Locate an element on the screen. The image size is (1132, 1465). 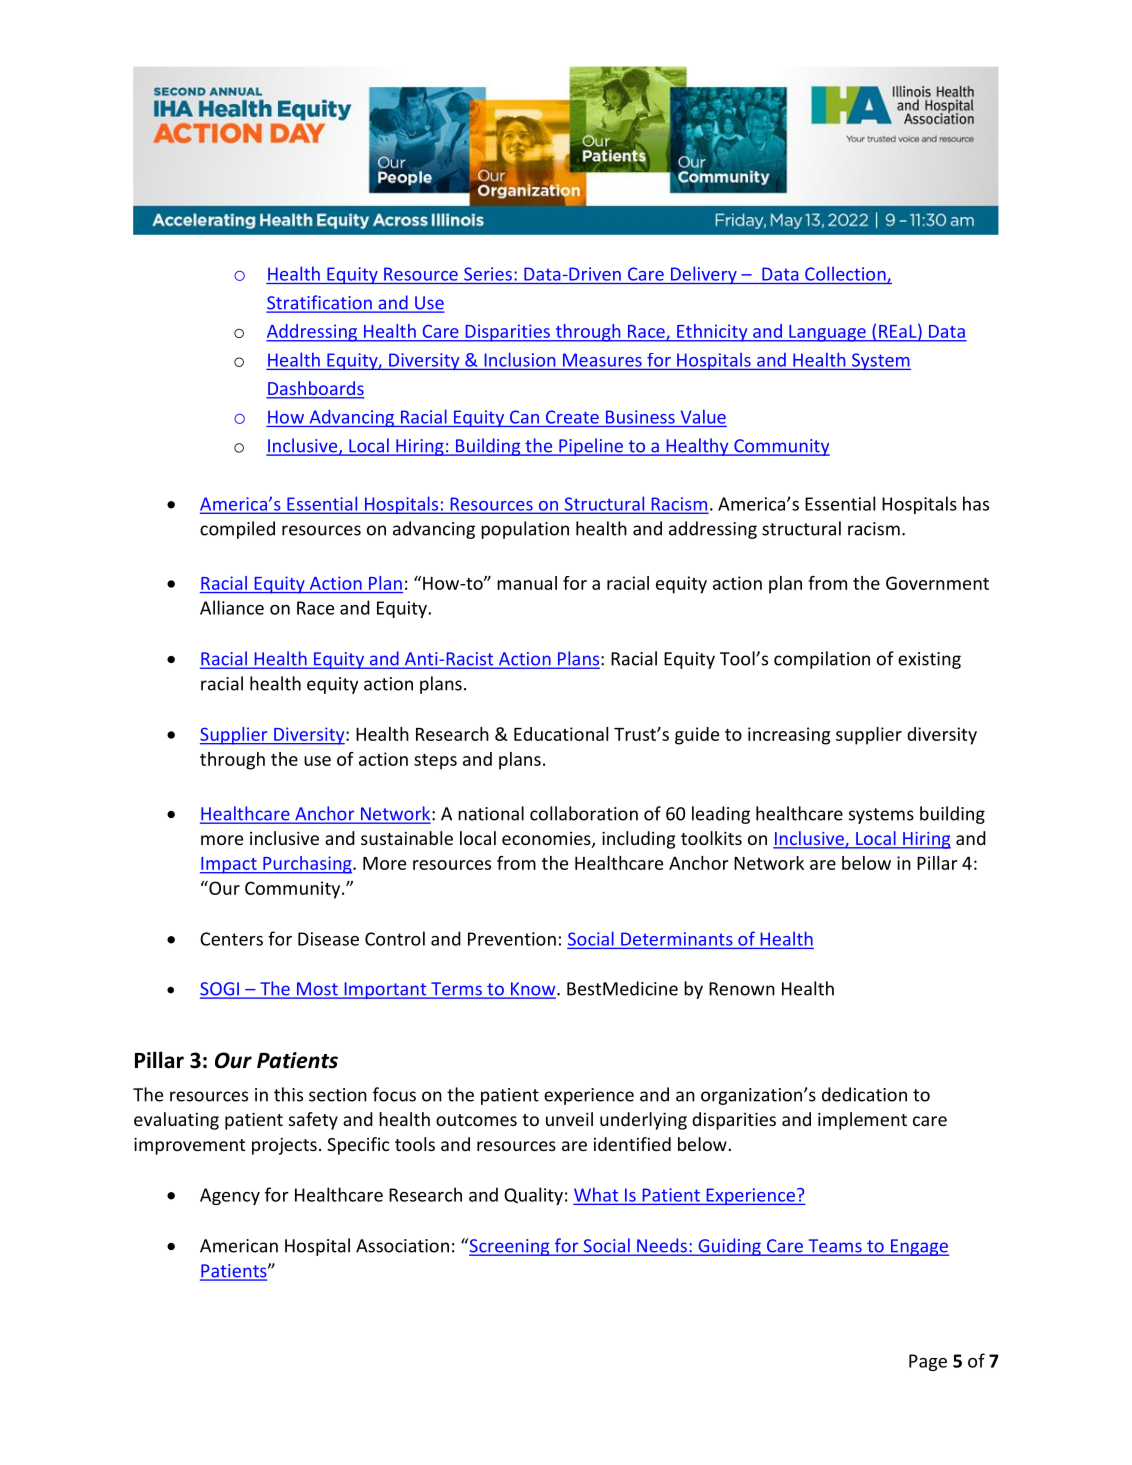
compilation is located at coordinates (822, 660).
